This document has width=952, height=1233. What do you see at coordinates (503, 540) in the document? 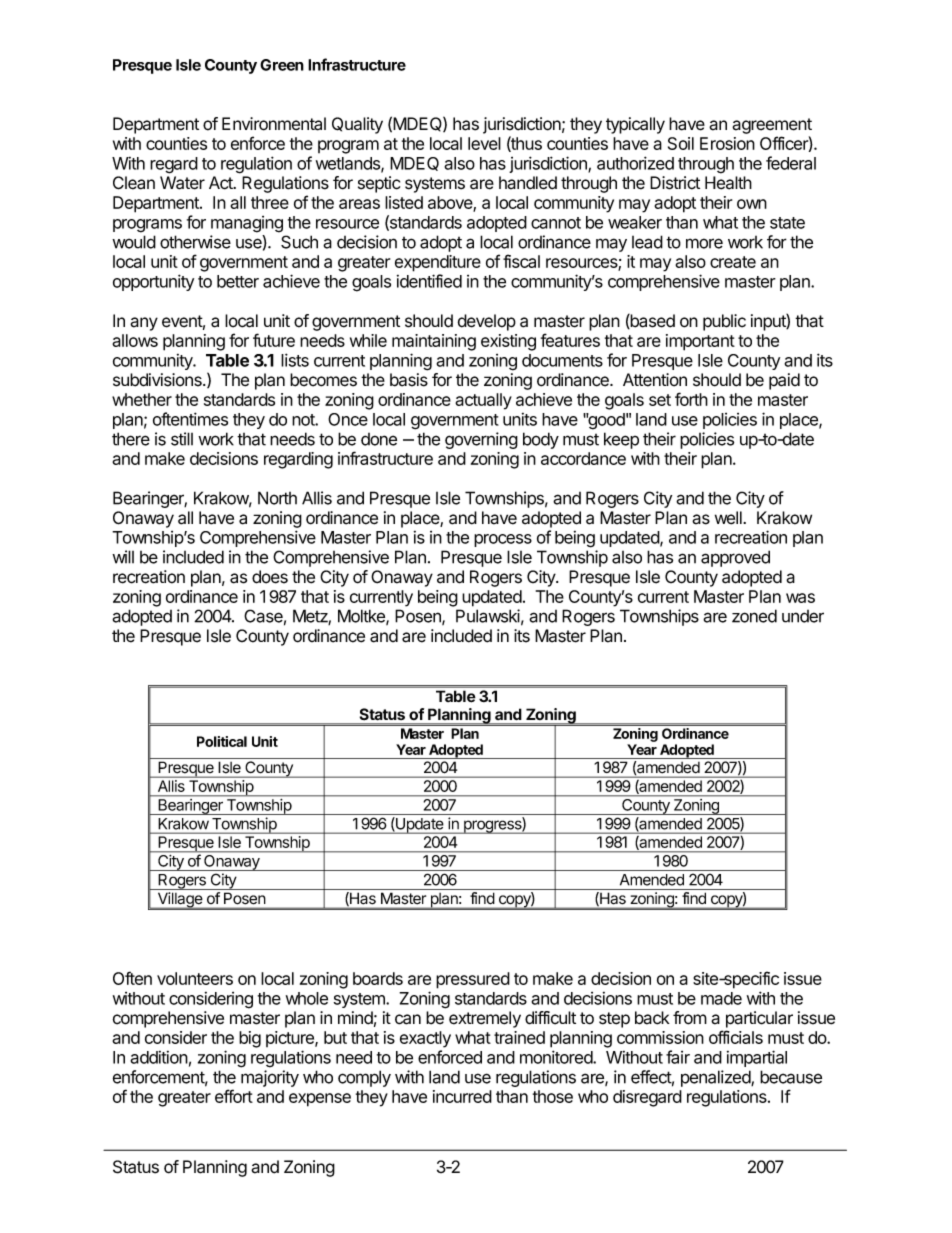
I see `process` at bounding box center [503, 540].
